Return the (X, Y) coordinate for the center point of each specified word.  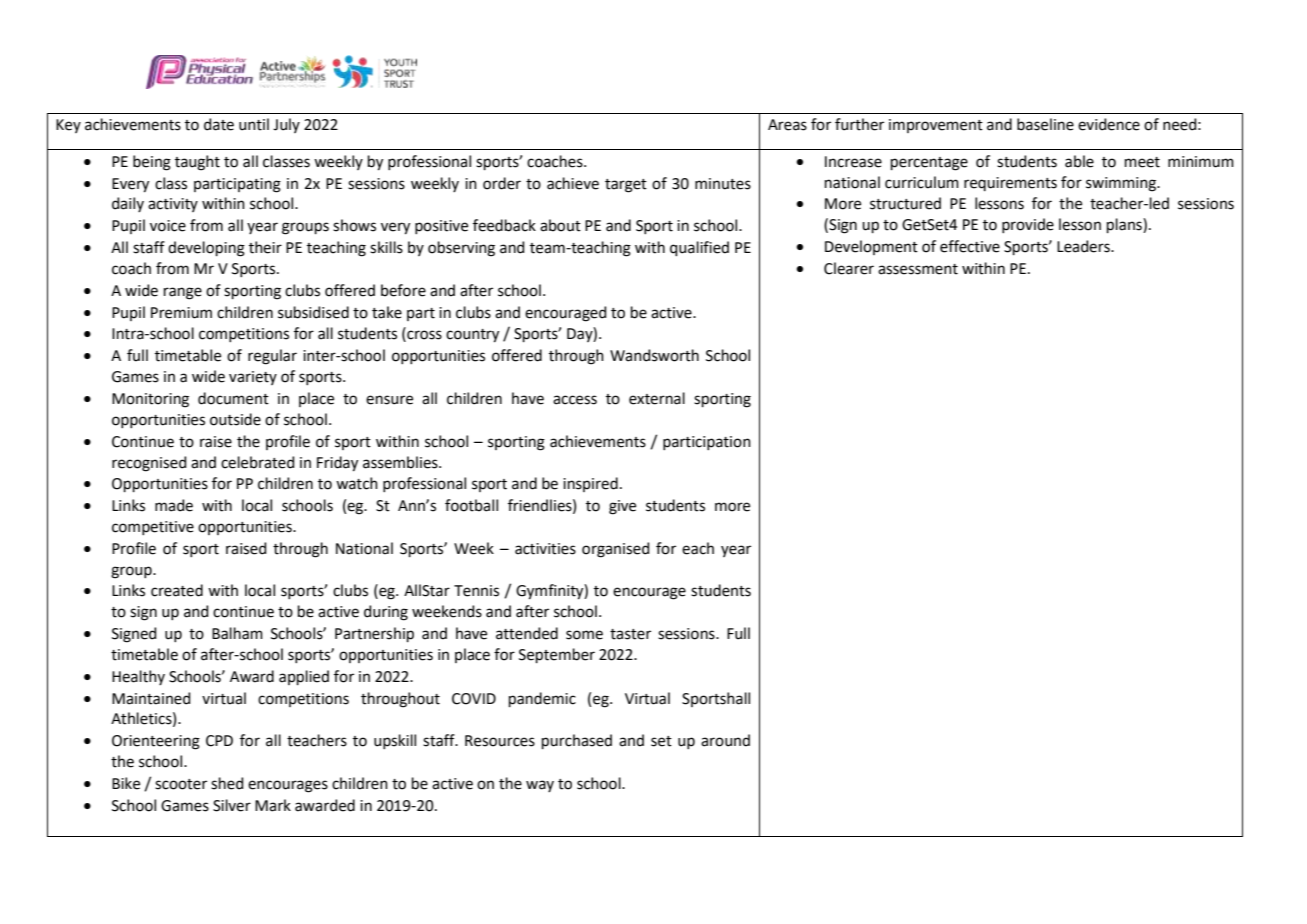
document (233, 398)
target (626, 186)
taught (197, 163)
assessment (918, 269)
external (657, 398)
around (725, 740)
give (622, 507)
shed (227, 783)
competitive (153, 528)
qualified (699, 248)
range (183, 293)
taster (630, 634)
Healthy (138, 677)
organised (616, 550)
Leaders (1084, 246)
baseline (1045, 124)
